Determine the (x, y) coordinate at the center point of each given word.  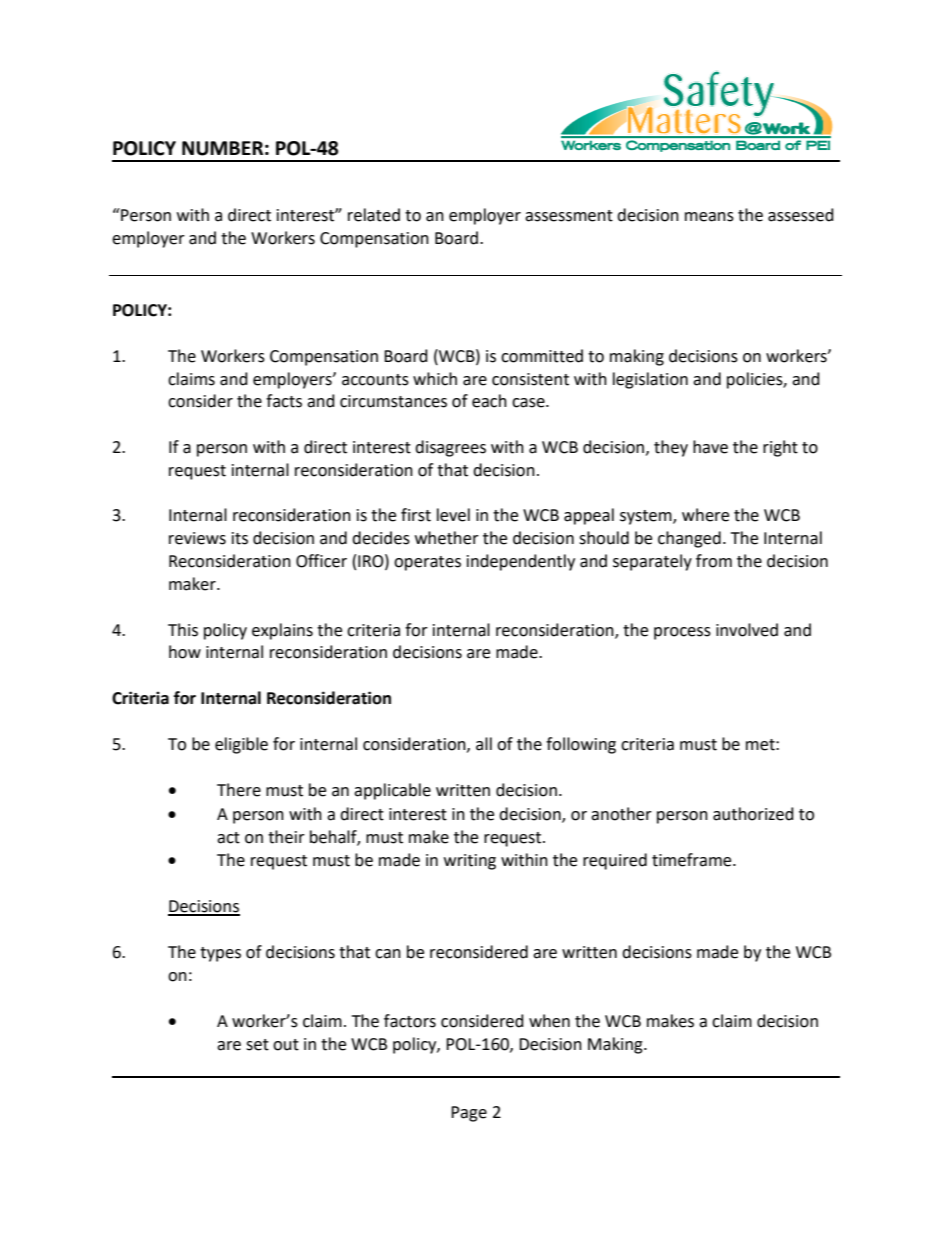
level (453, 515)
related (374, 215)
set (257, 1045)
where (705, 515)
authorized (753, 814)
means (709, 217)
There (239, 790)
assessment (569, 216)
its (240, 538)
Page (469, 1114)
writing (470, 862)
